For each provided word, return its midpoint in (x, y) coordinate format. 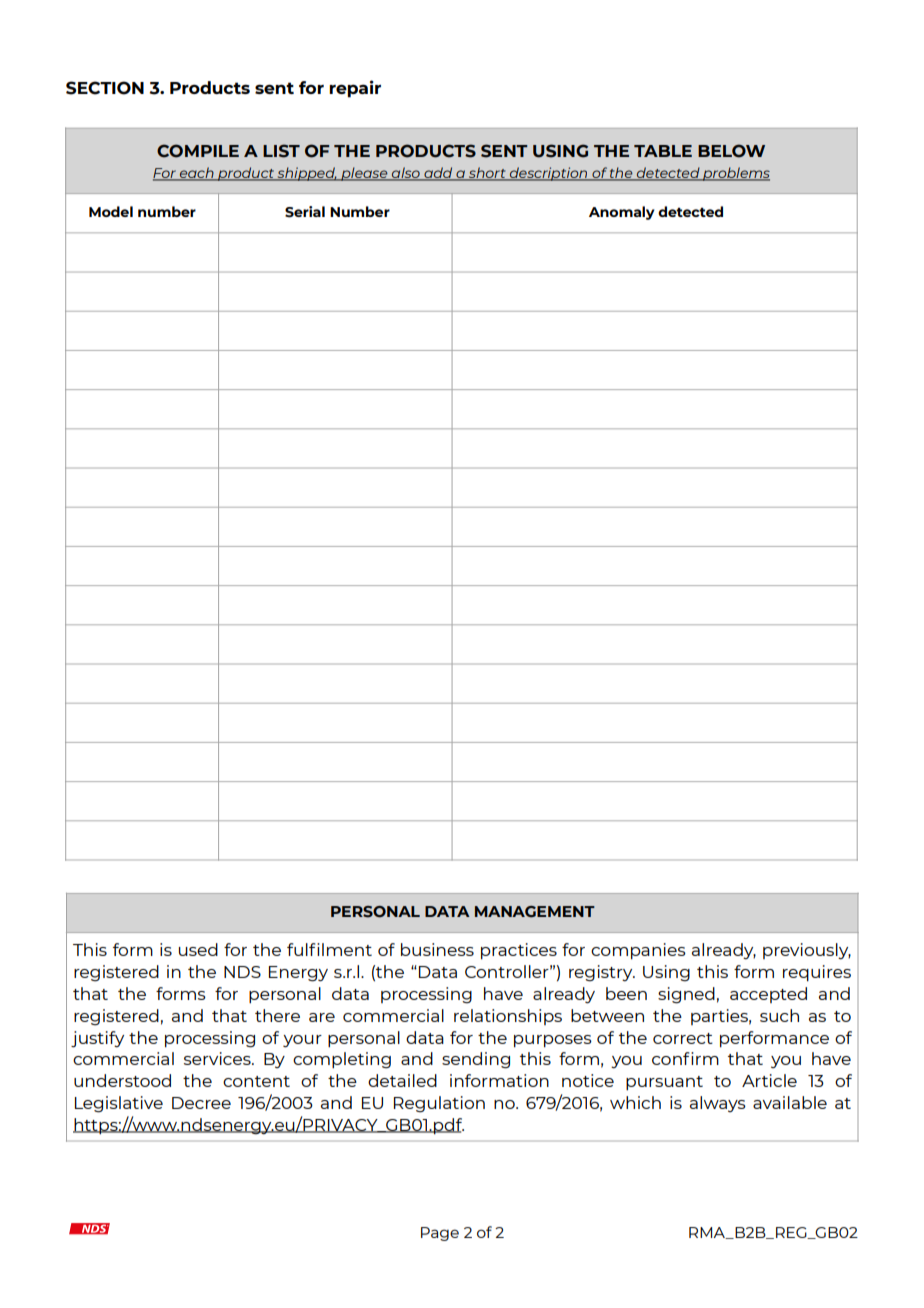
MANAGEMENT (535, 912)
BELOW (731, 151)
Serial (305, 212)
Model (111, 211)
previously (807, 951)
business (437, 949)
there (277, 1015)
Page (440, 1234)
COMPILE (198, 151)
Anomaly (622, 213)
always (718, 1104)
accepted (768, 995)
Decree (201, 1103)
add (438, 174)
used (198, 949)
